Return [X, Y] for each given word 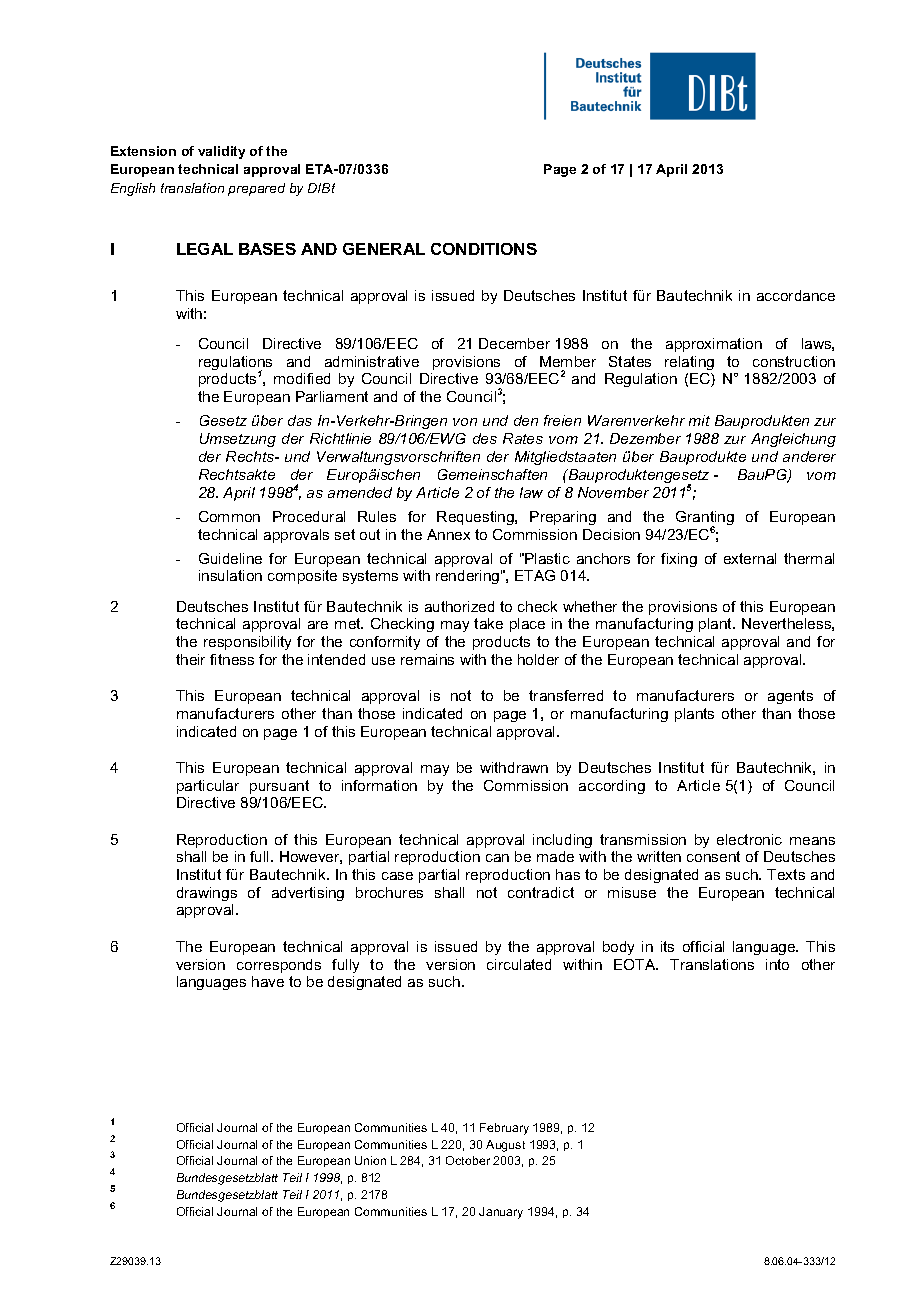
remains [427, 659]
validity [221, 152]
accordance [796, 295]
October [468, 1160]
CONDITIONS [484, 249]
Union [370, 1160]
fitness [232, 659]
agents [790, 697]
